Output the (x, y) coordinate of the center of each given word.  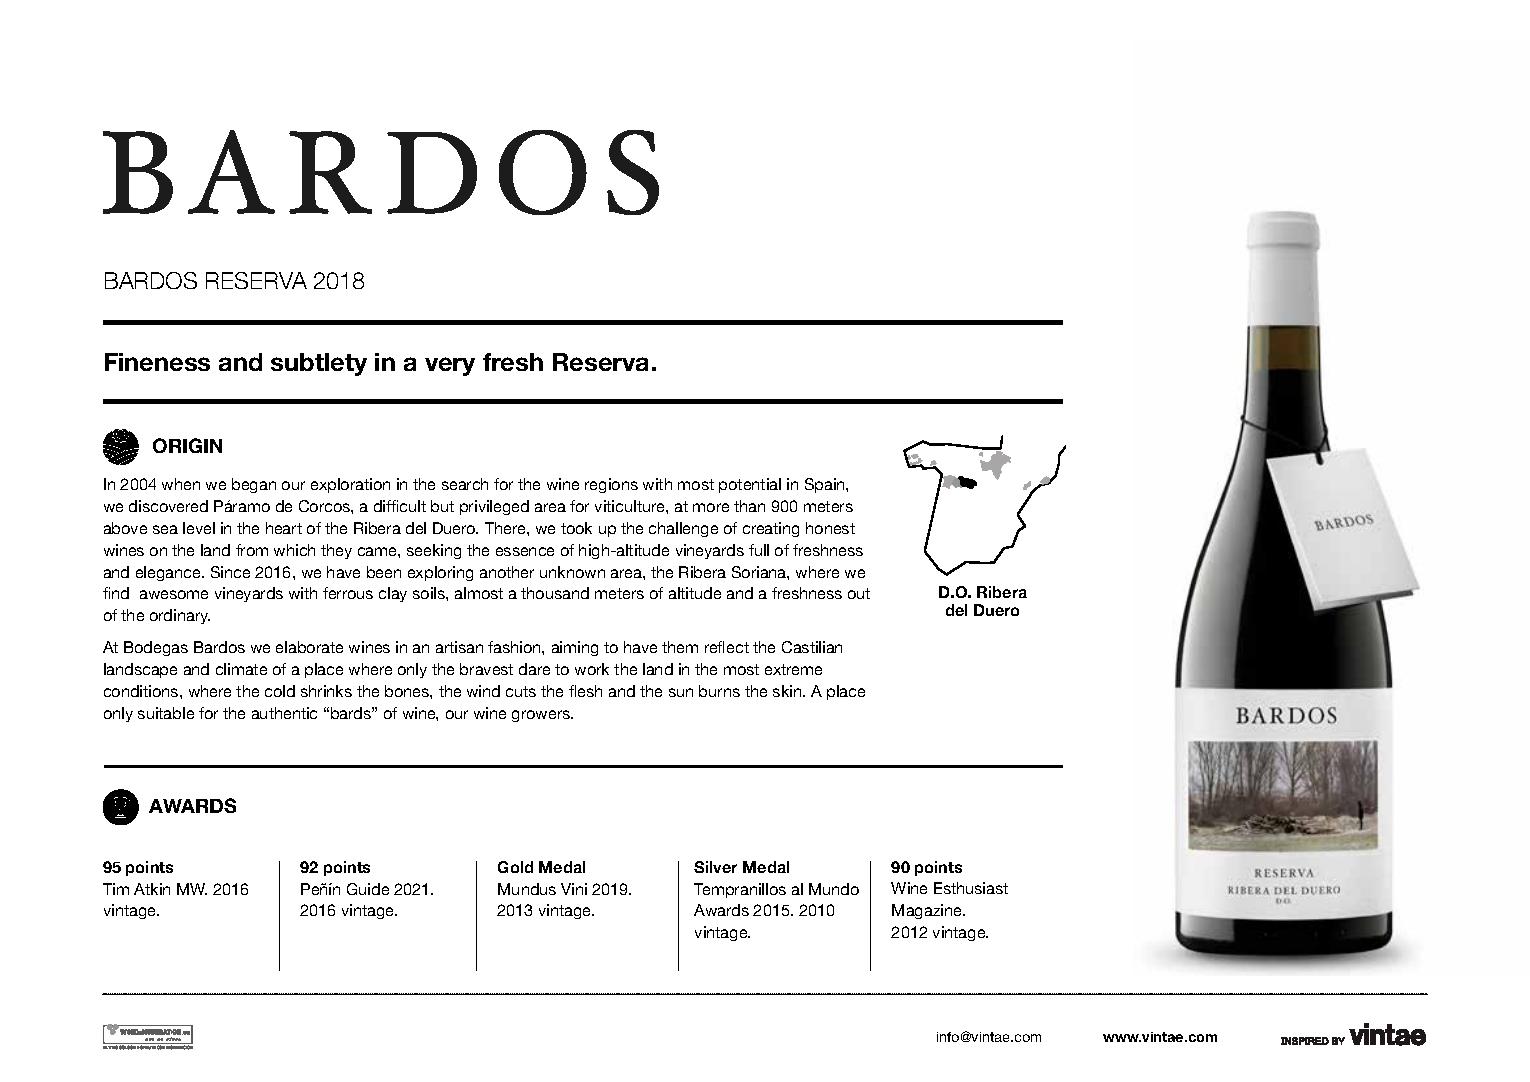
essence (525, 551)
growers (542, 716)
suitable (166, 713)
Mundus (527, 889)
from (252, 550)
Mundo (834, 889)
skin (788, 691)
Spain (826, 485)
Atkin (152, 889)
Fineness (157, 362)
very (450, 366)
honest (830, 528)
